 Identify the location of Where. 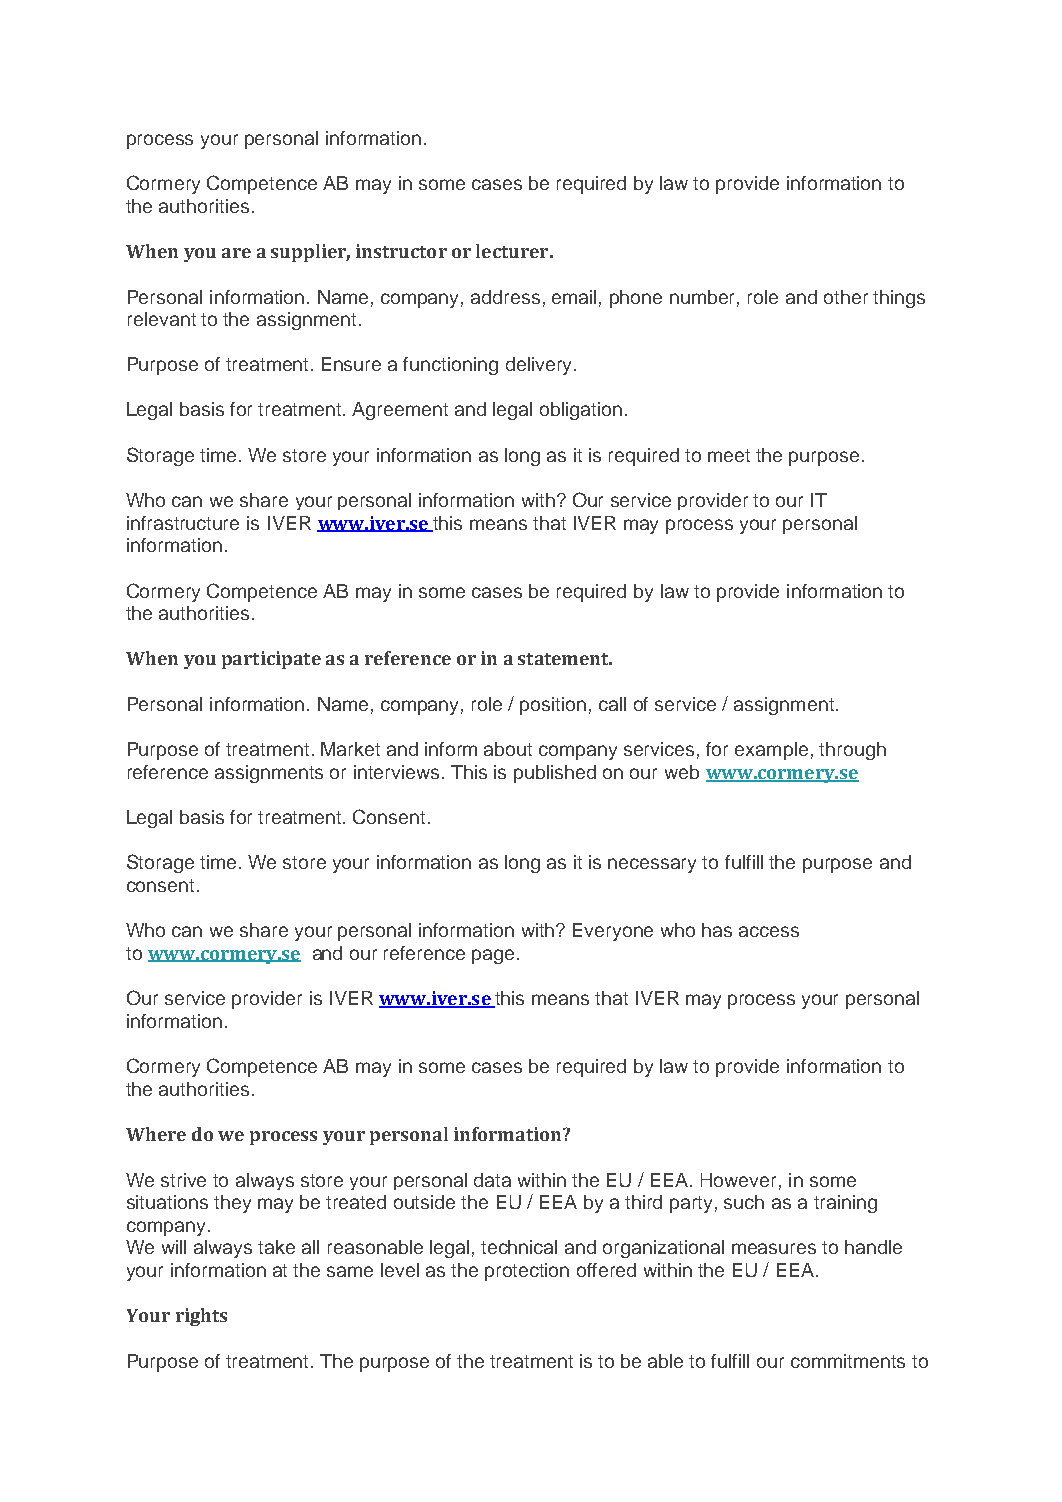
(156, 1134).
